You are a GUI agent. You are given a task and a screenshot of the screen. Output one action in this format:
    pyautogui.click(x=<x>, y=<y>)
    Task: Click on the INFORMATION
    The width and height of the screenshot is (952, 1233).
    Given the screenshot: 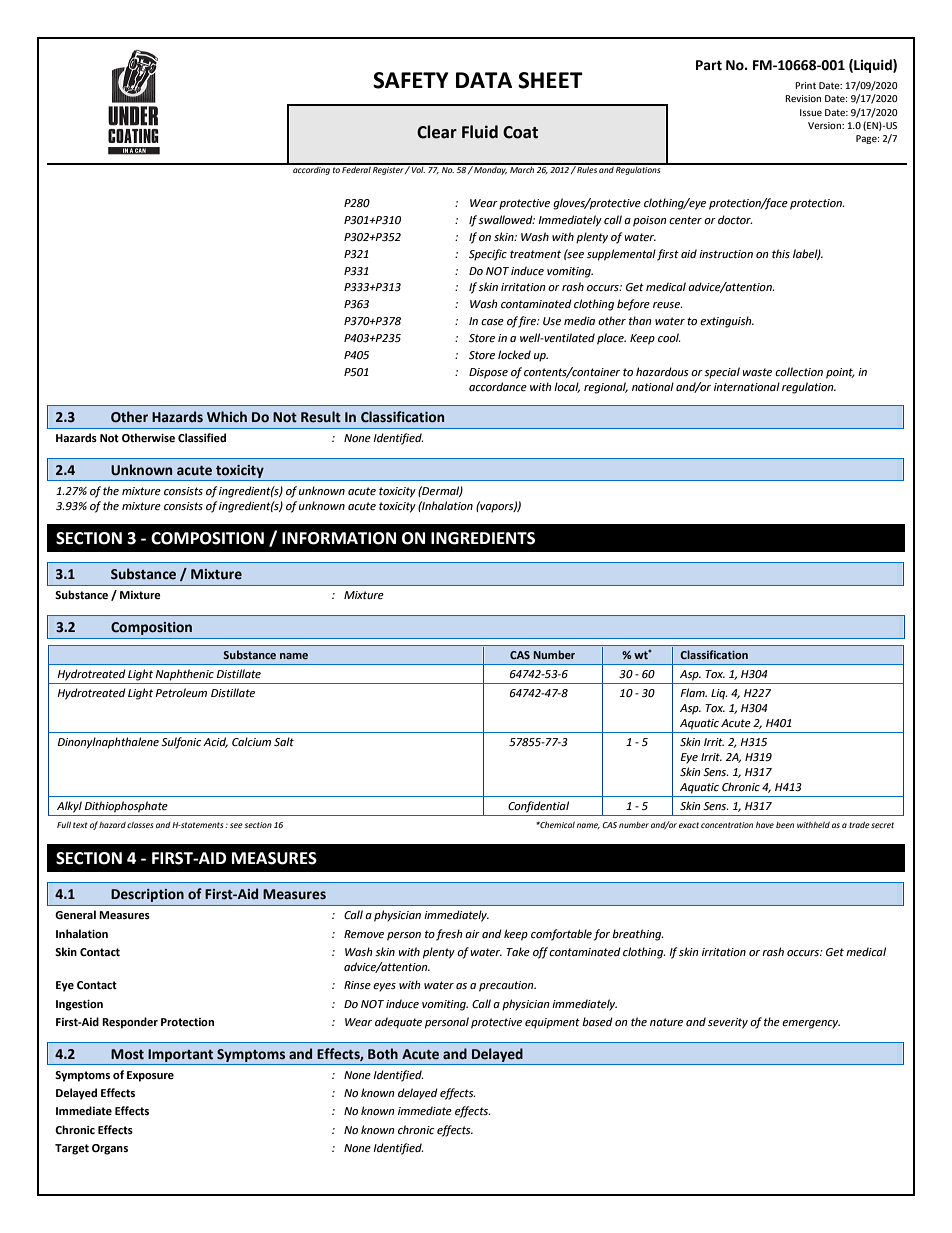 What is the action you would take?
    pyautogui.click(x=339, y=538)
